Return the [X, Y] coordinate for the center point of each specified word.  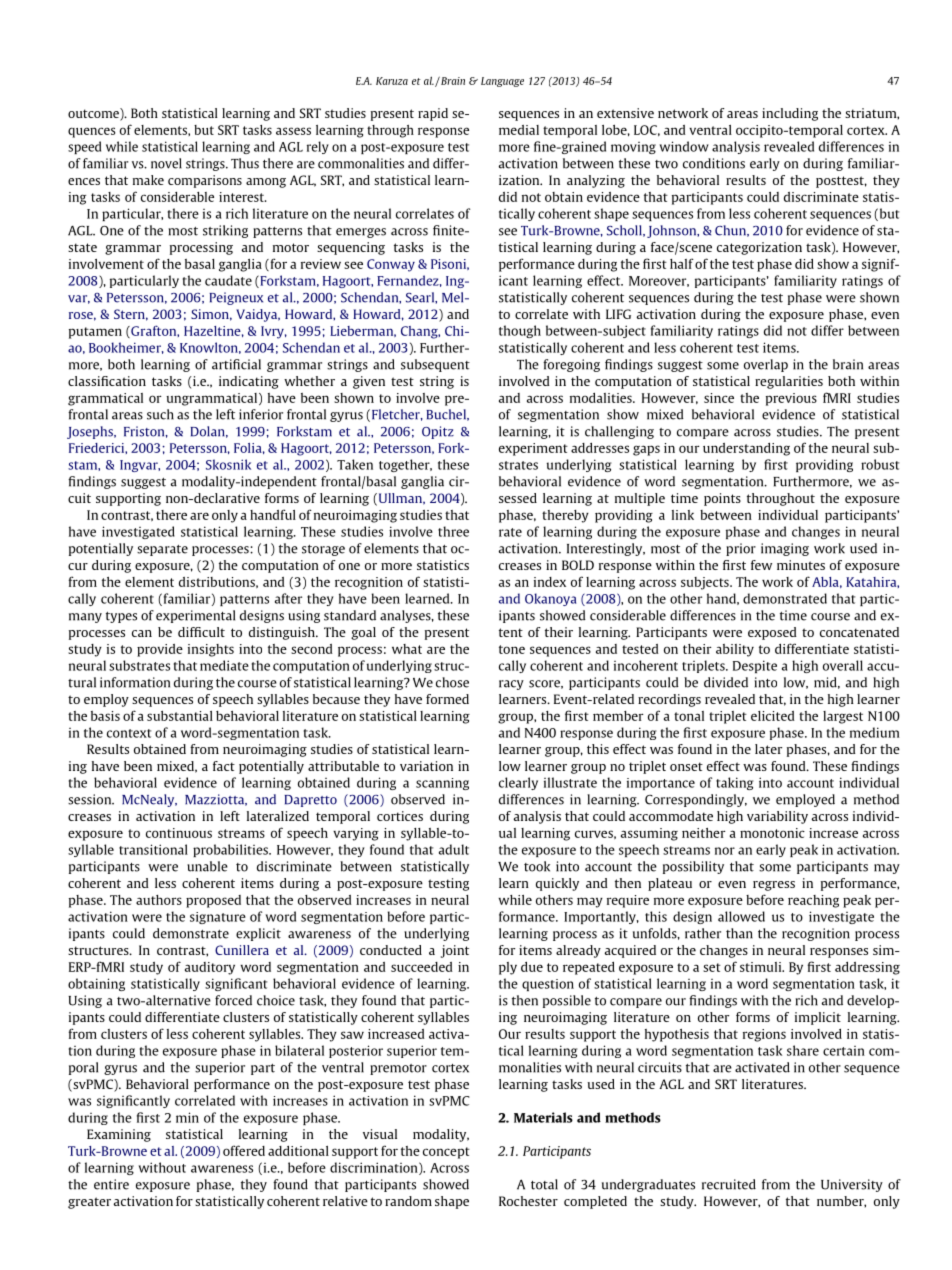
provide [160, 650]
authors [159, 900]
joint [455, 951]
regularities [789, 382]
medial [519, 130]
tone [512, 649]
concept [446, 1153]
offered [244, 1150]
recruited [729, 1184]
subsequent [435, 365]
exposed [772, 633]
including [790, 114]
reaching [813, 901]
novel [166, 163]
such [160, 414]
